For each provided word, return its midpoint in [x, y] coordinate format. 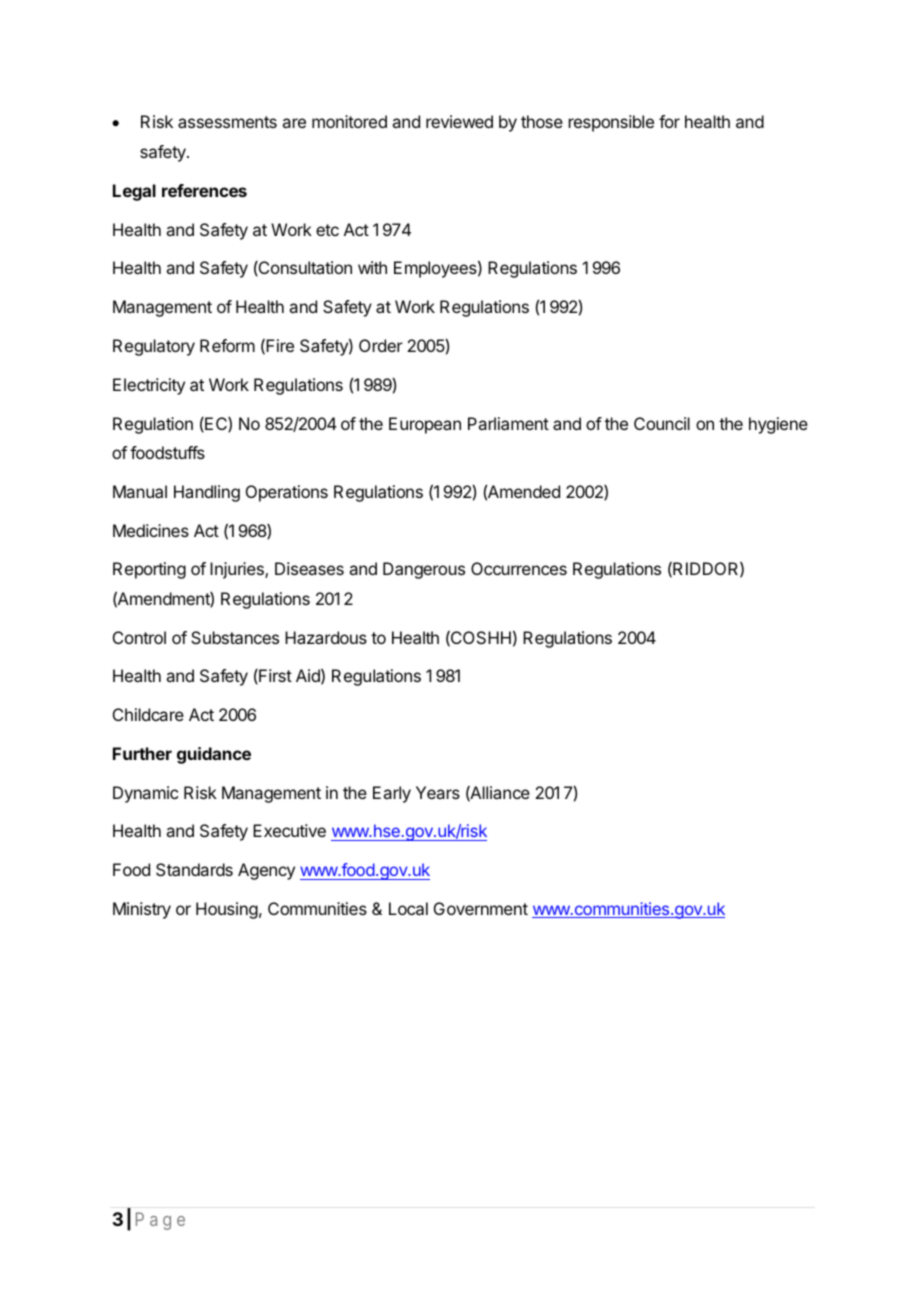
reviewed [459, 121]
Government [481, 908]
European [425, 425]
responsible [611, 123]
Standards [194, 869]
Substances [235, 637]
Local [408, 908]
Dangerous [424, 570]
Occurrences [519, 568]
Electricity [149, 386]
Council [662, 423]
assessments [227, 122]
